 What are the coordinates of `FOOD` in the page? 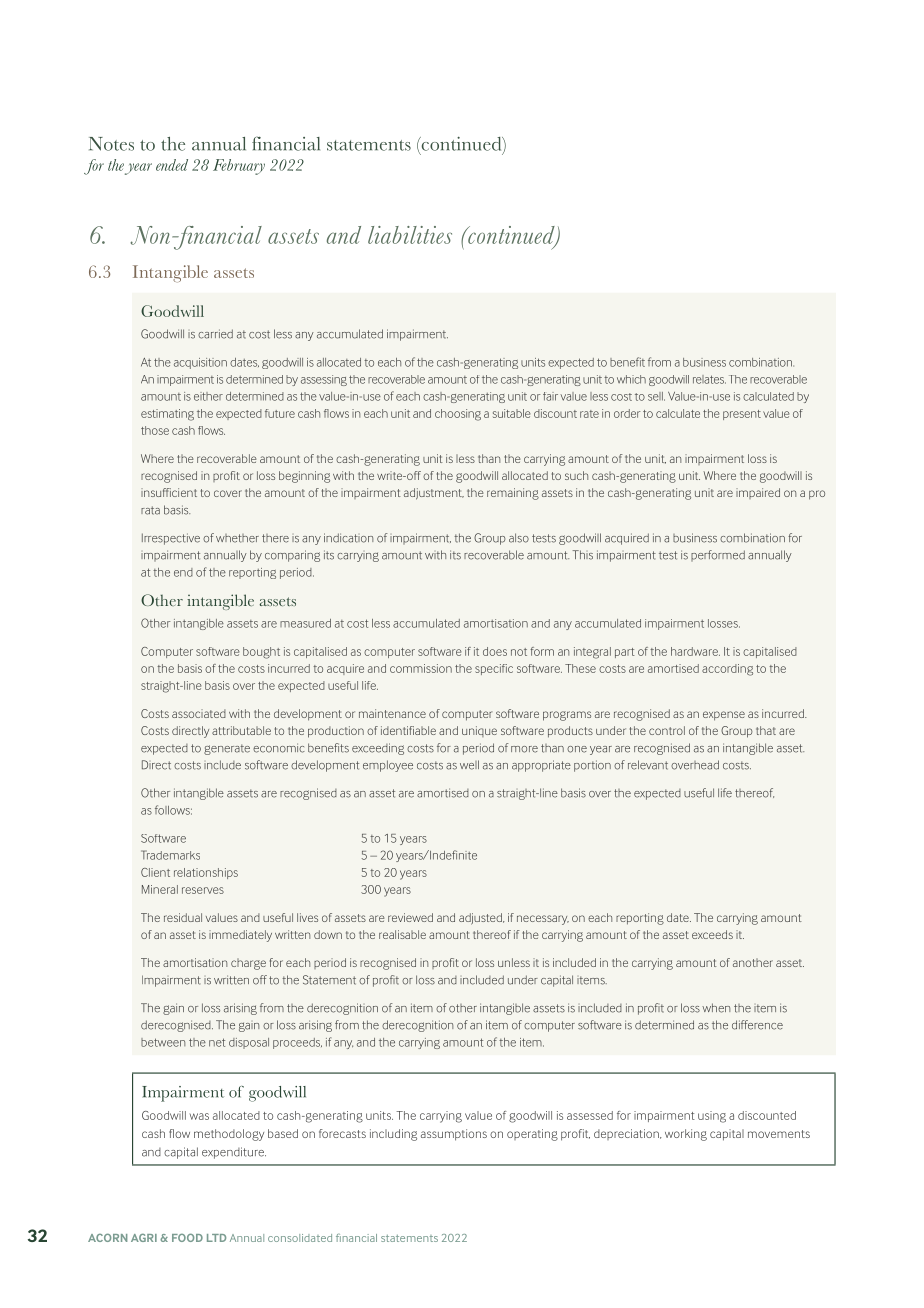 It's located at (187, 1238).
